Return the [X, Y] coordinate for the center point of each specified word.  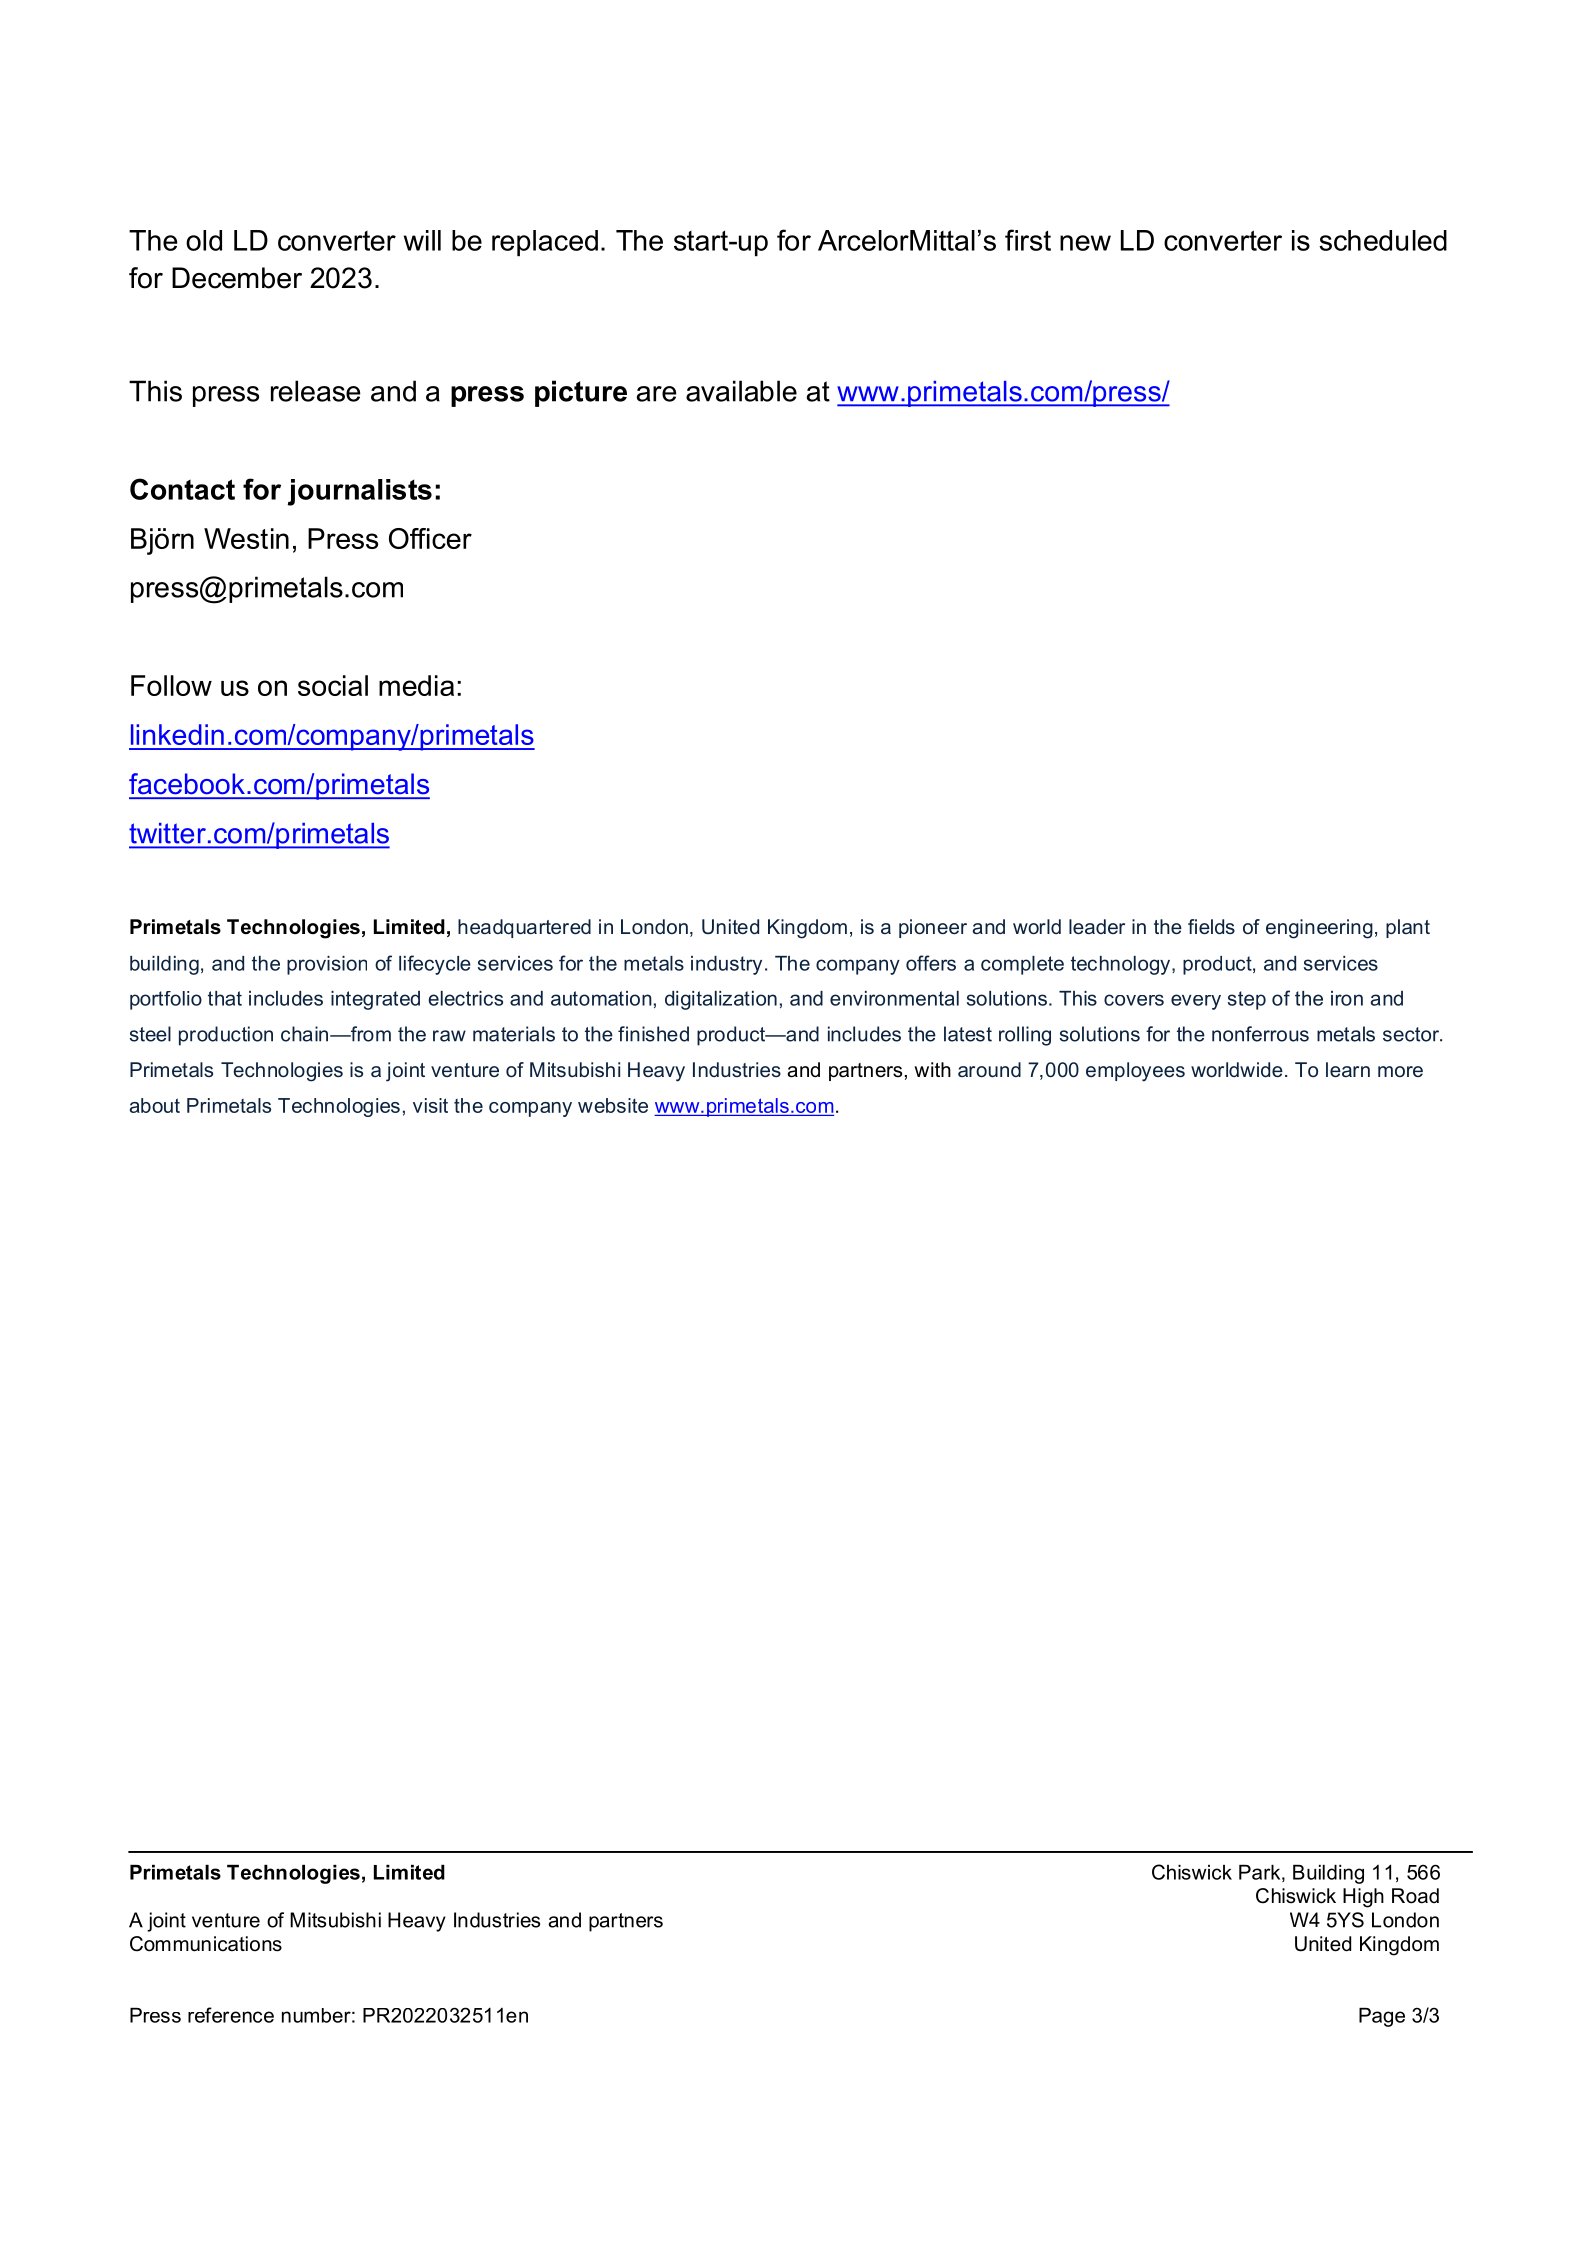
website [613, 1105]
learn [1348, 1069]
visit [430, 1105]
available [741, 391]
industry [726, 965]
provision [327, 965]
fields [1211, 926]
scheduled [1383, 240]
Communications [206, 1944]
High [1363, 1898]
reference [231, 2015]
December [237, 278]
